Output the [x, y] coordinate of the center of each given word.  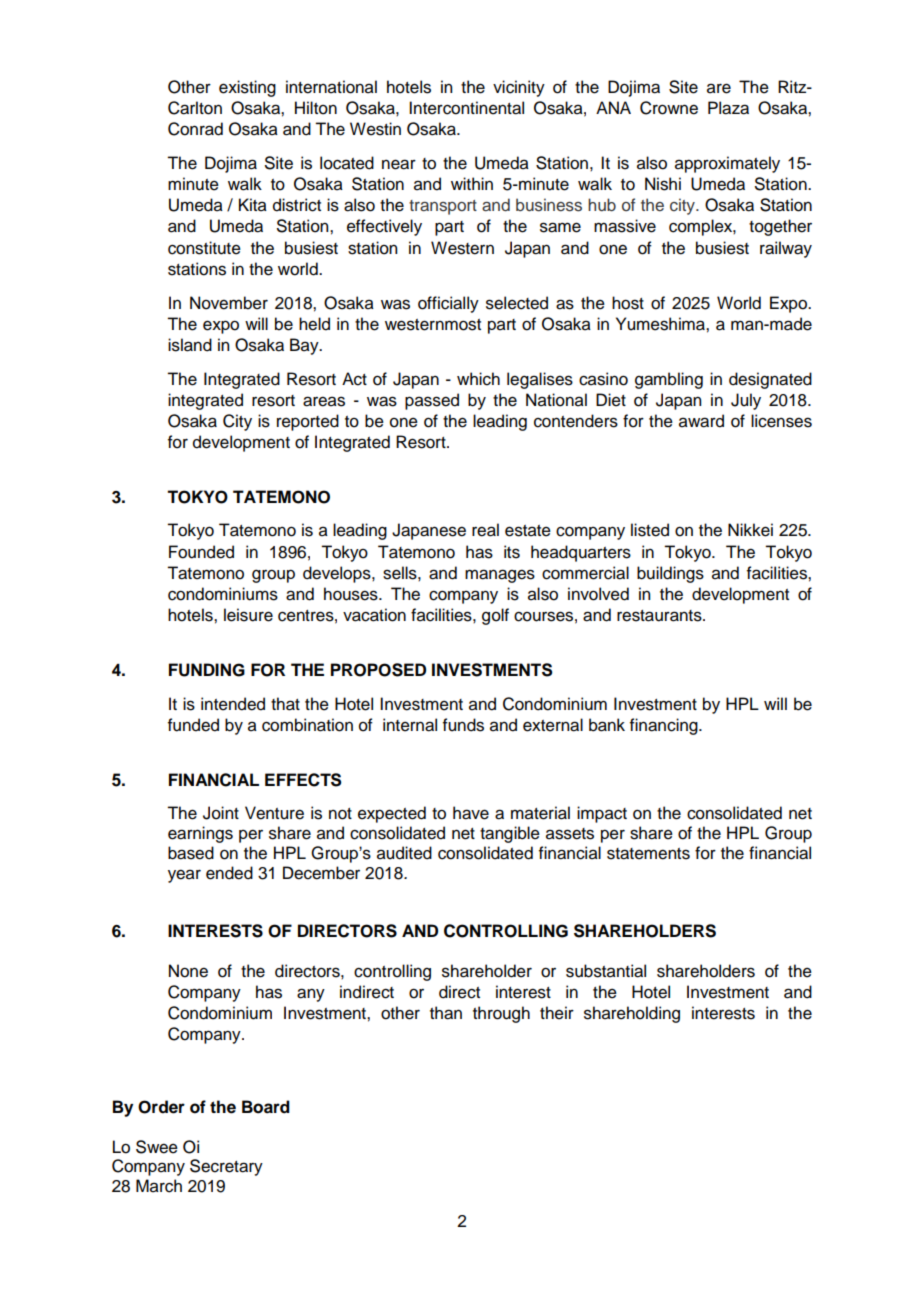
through [501, 1014]
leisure [248, 615]
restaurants [660, 616]
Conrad [195, 129]
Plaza [728, 108]
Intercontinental [466, 108]
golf [495, 616]
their [557, 1013]
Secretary [226, 1167]
